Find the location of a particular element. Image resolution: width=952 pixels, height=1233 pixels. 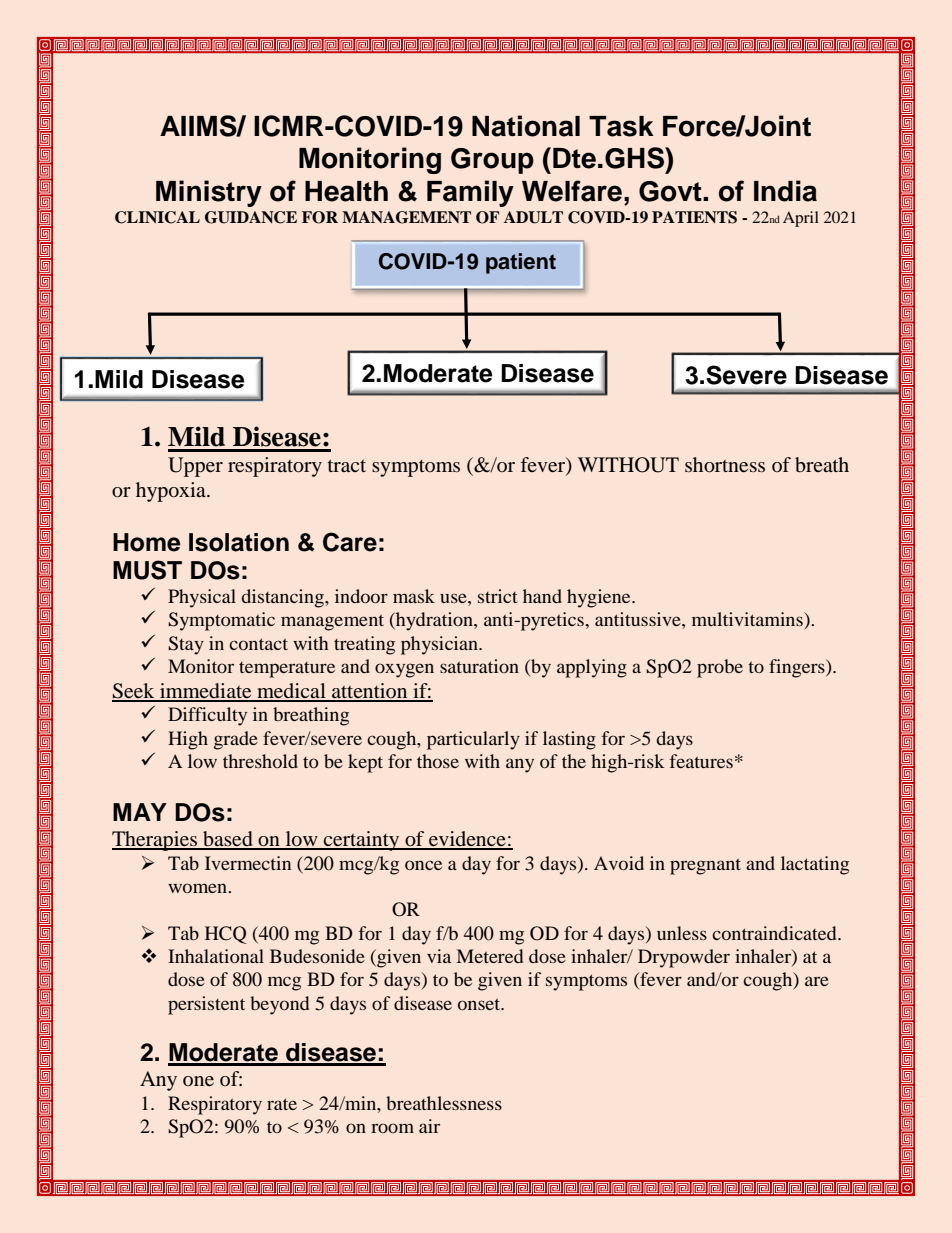

Group is located at coordinates (492, 161).
